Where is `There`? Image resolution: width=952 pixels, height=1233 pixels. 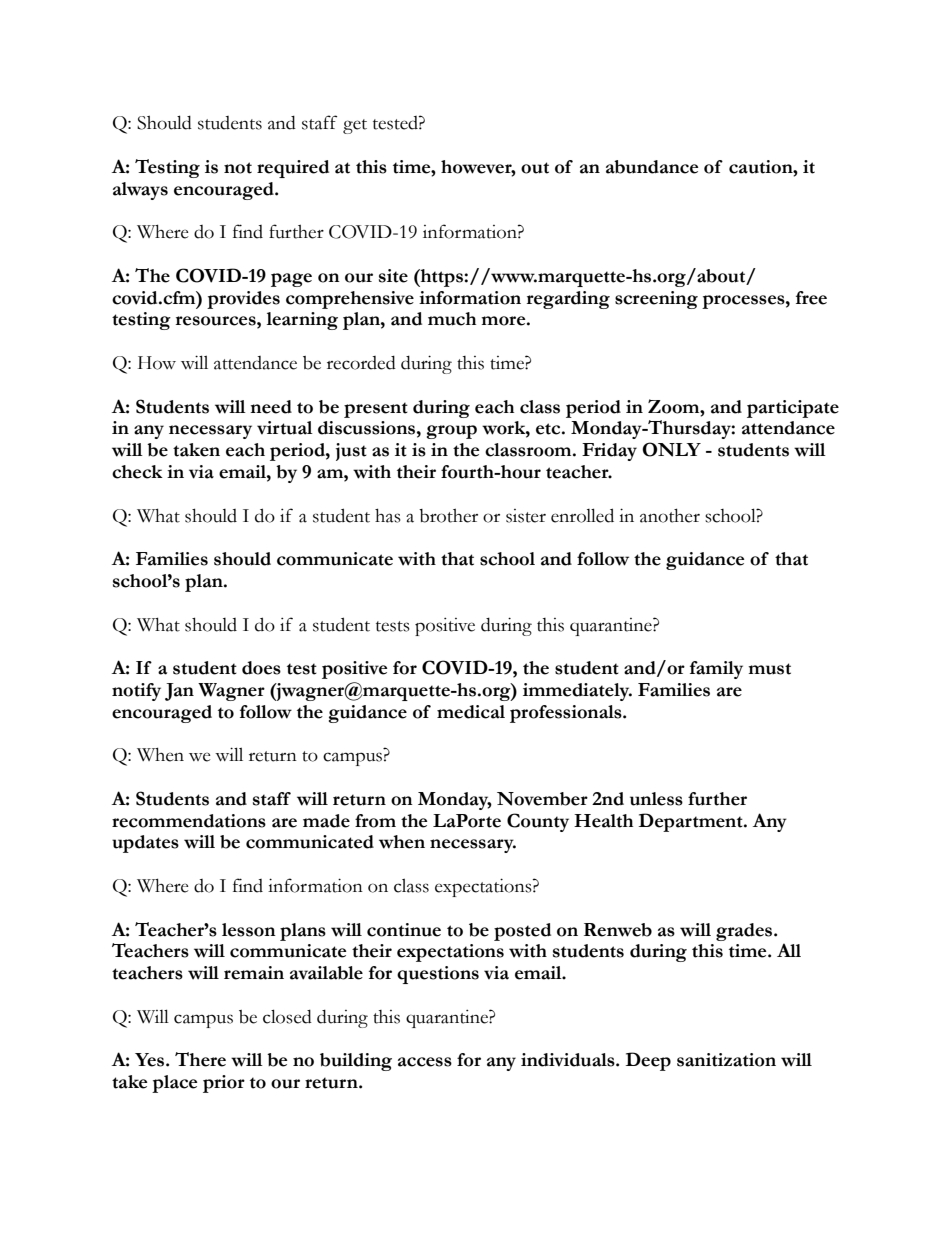 There is located at coordinates (200, 1059).
